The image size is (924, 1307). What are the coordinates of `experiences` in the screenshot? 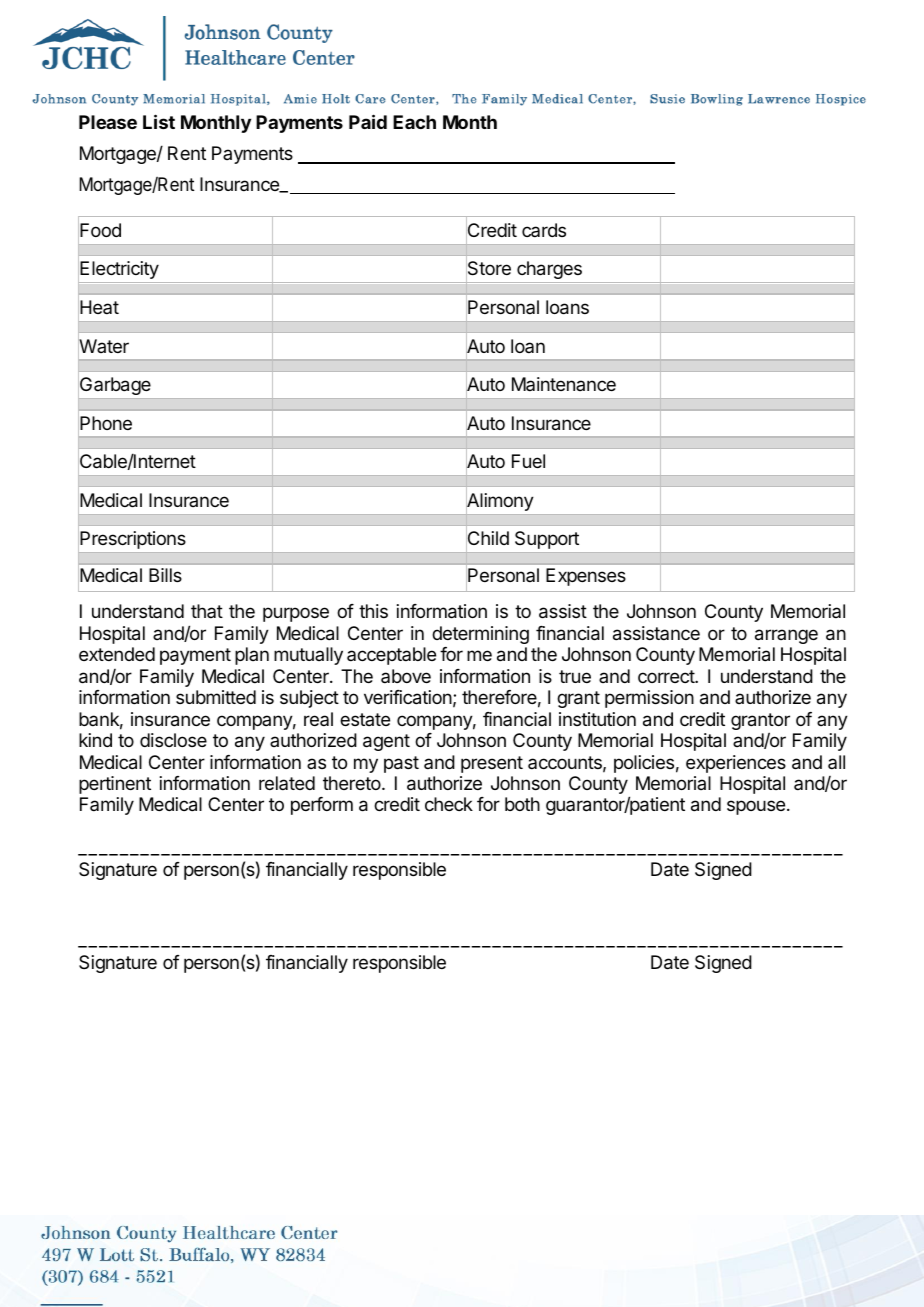 It's located at (736, 764).
